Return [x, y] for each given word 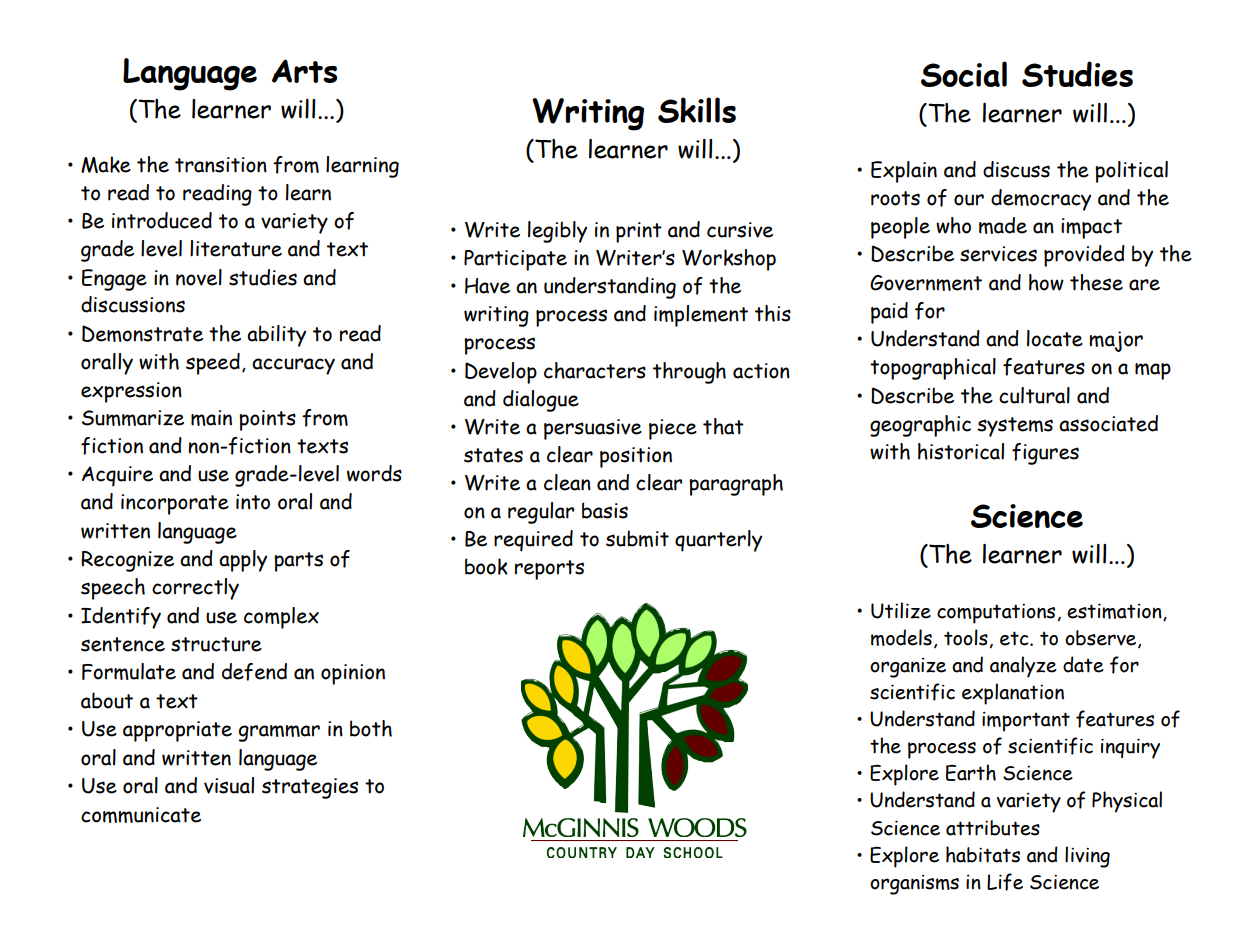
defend [254, 672]
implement [701, 316]
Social [964, 74]
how [1046, 282]
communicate [141, 815]
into [253, 502]
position [636, 457]
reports [549, 570]
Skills [697, 110]
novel [199, 277]
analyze [1023, 667]
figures [1045, 454]
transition [221, 165]
